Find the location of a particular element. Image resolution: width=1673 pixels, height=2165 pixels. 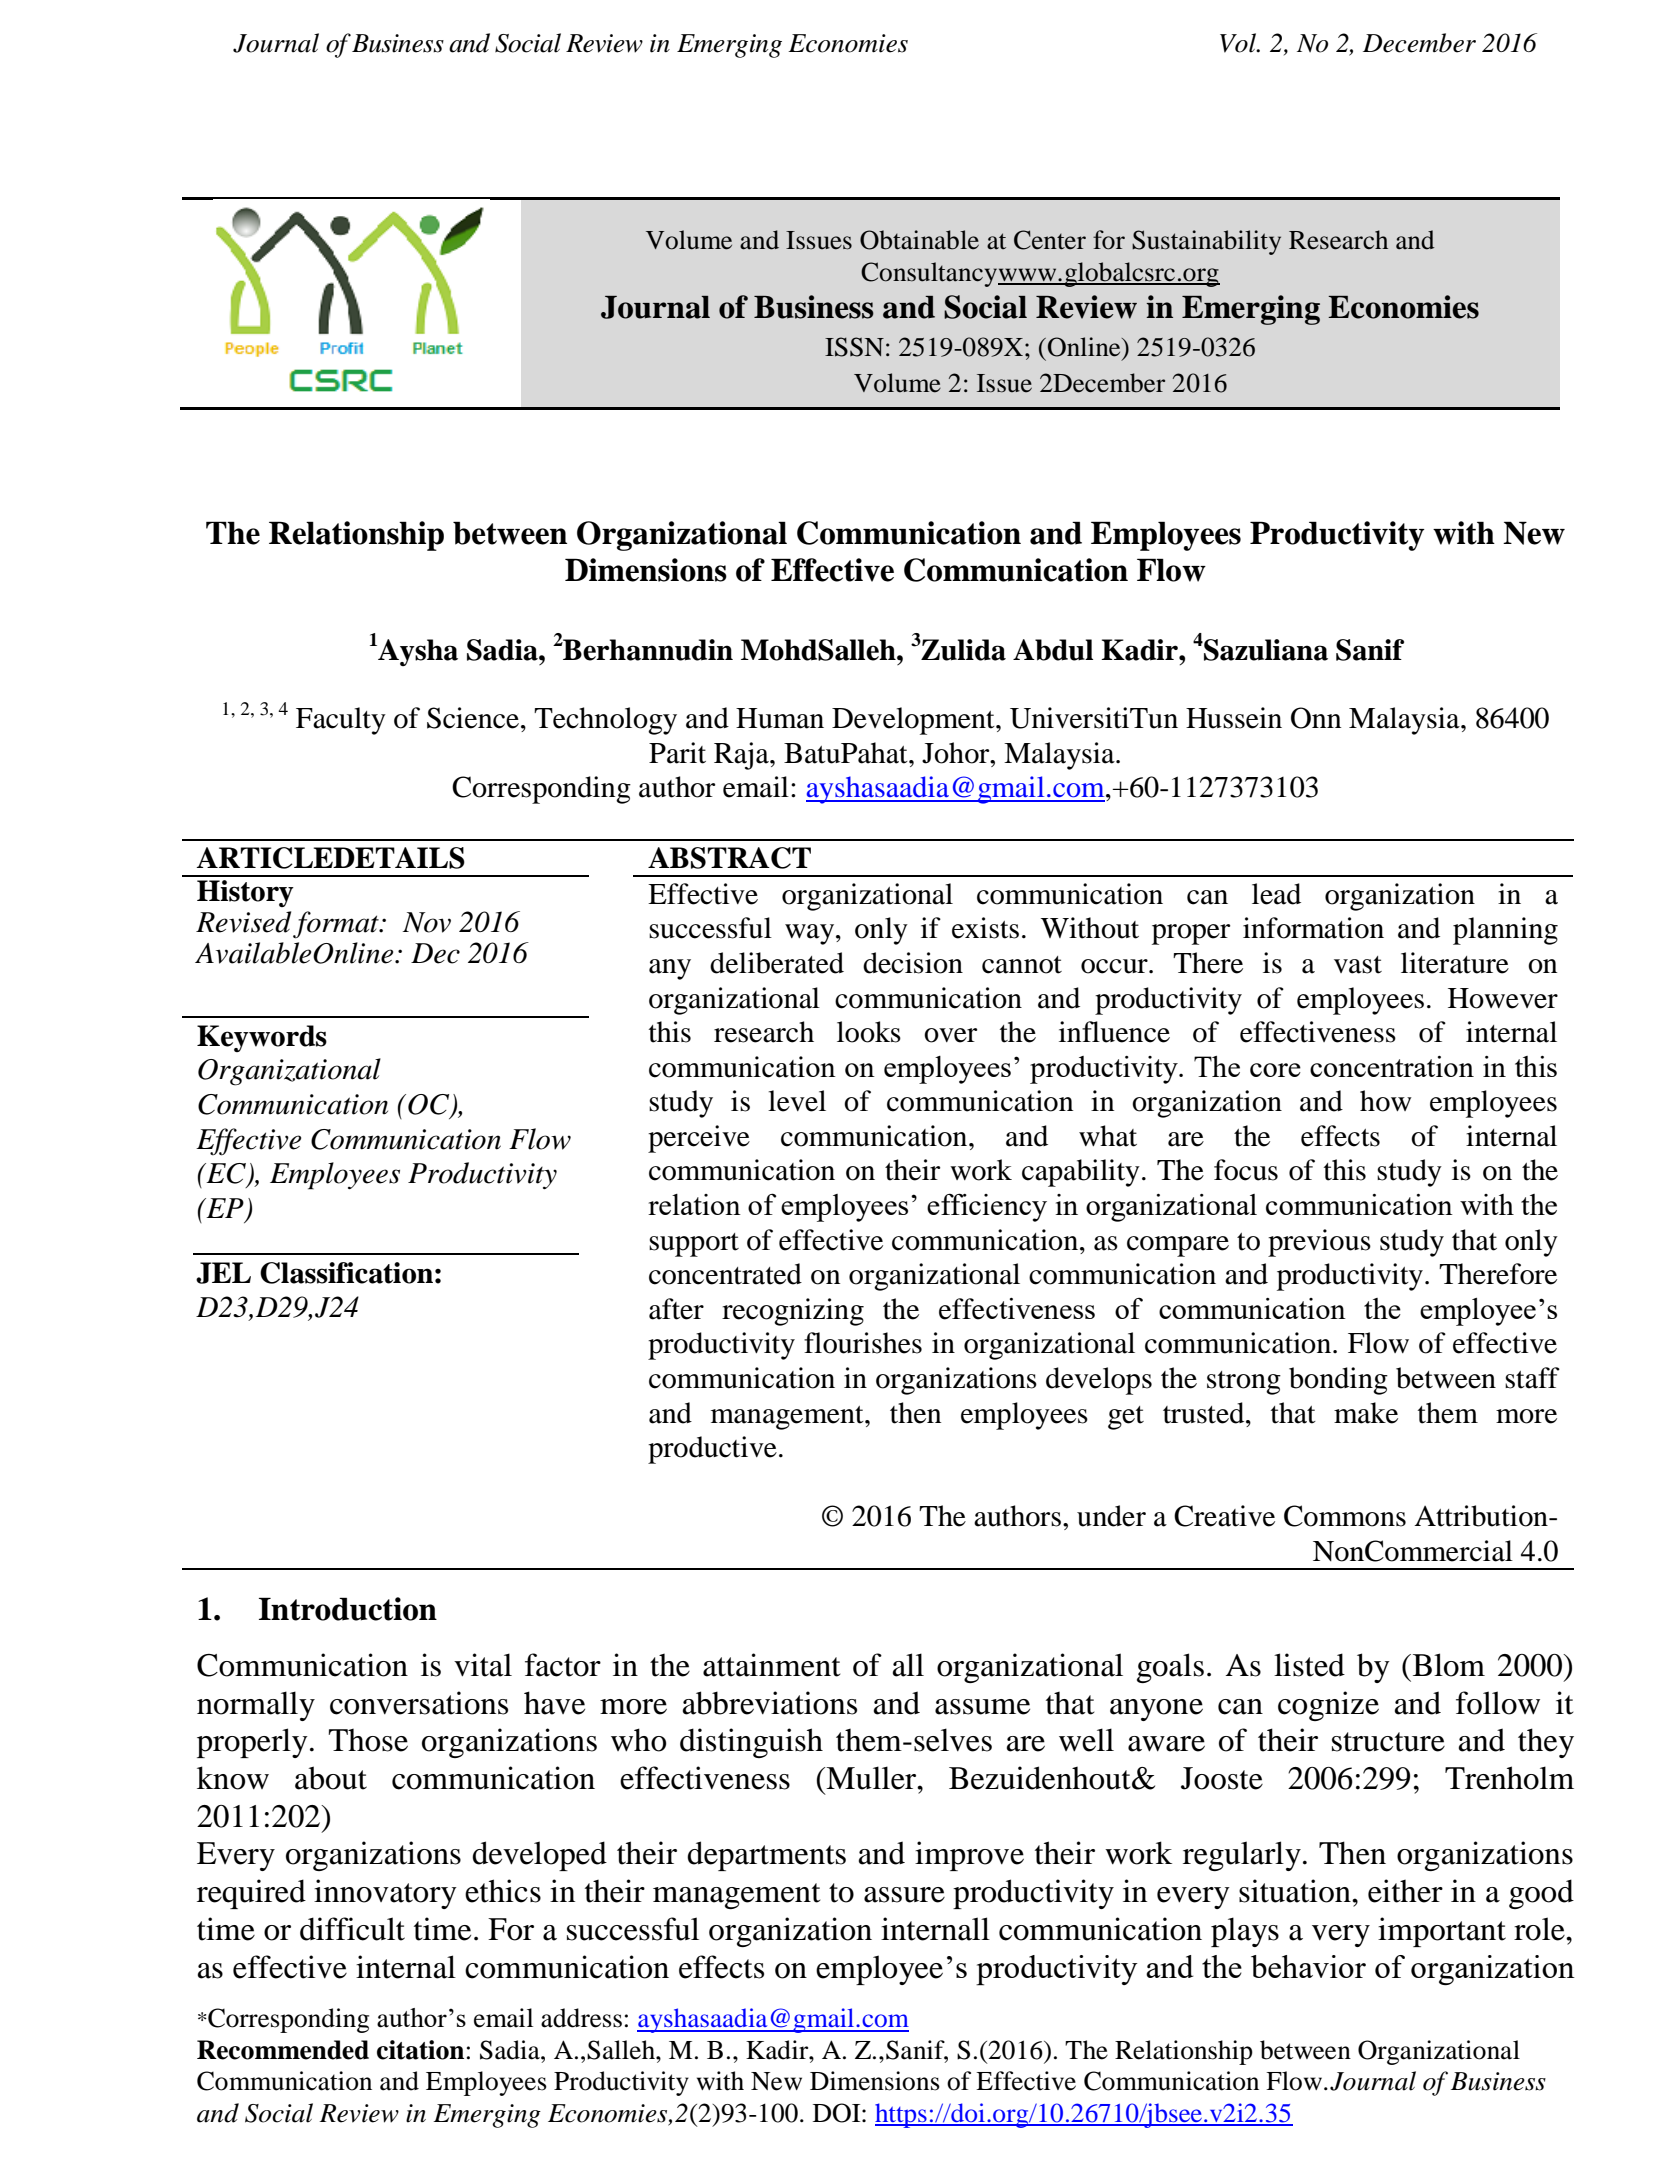

Keywords is located at coordinates (262, 1038).
